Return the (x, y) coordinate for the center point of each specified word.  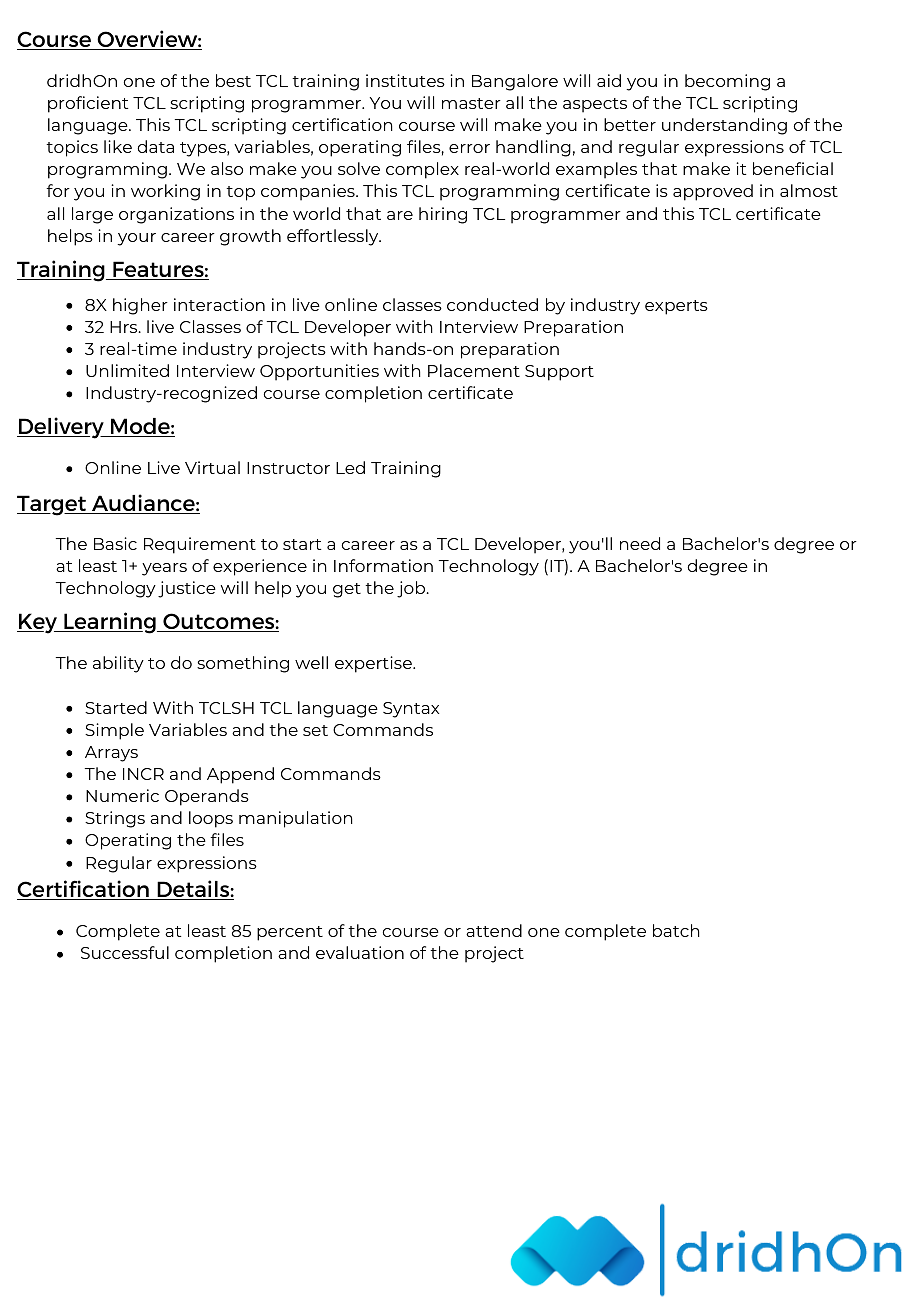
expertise (374, 664)
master (471, 103)
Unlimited (127, 370)
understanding (724, 126)
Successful (125, 952)
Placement (474, 370)
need (640, 543)
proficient (88, 104)
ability (118, 664)
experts (676, 307)
